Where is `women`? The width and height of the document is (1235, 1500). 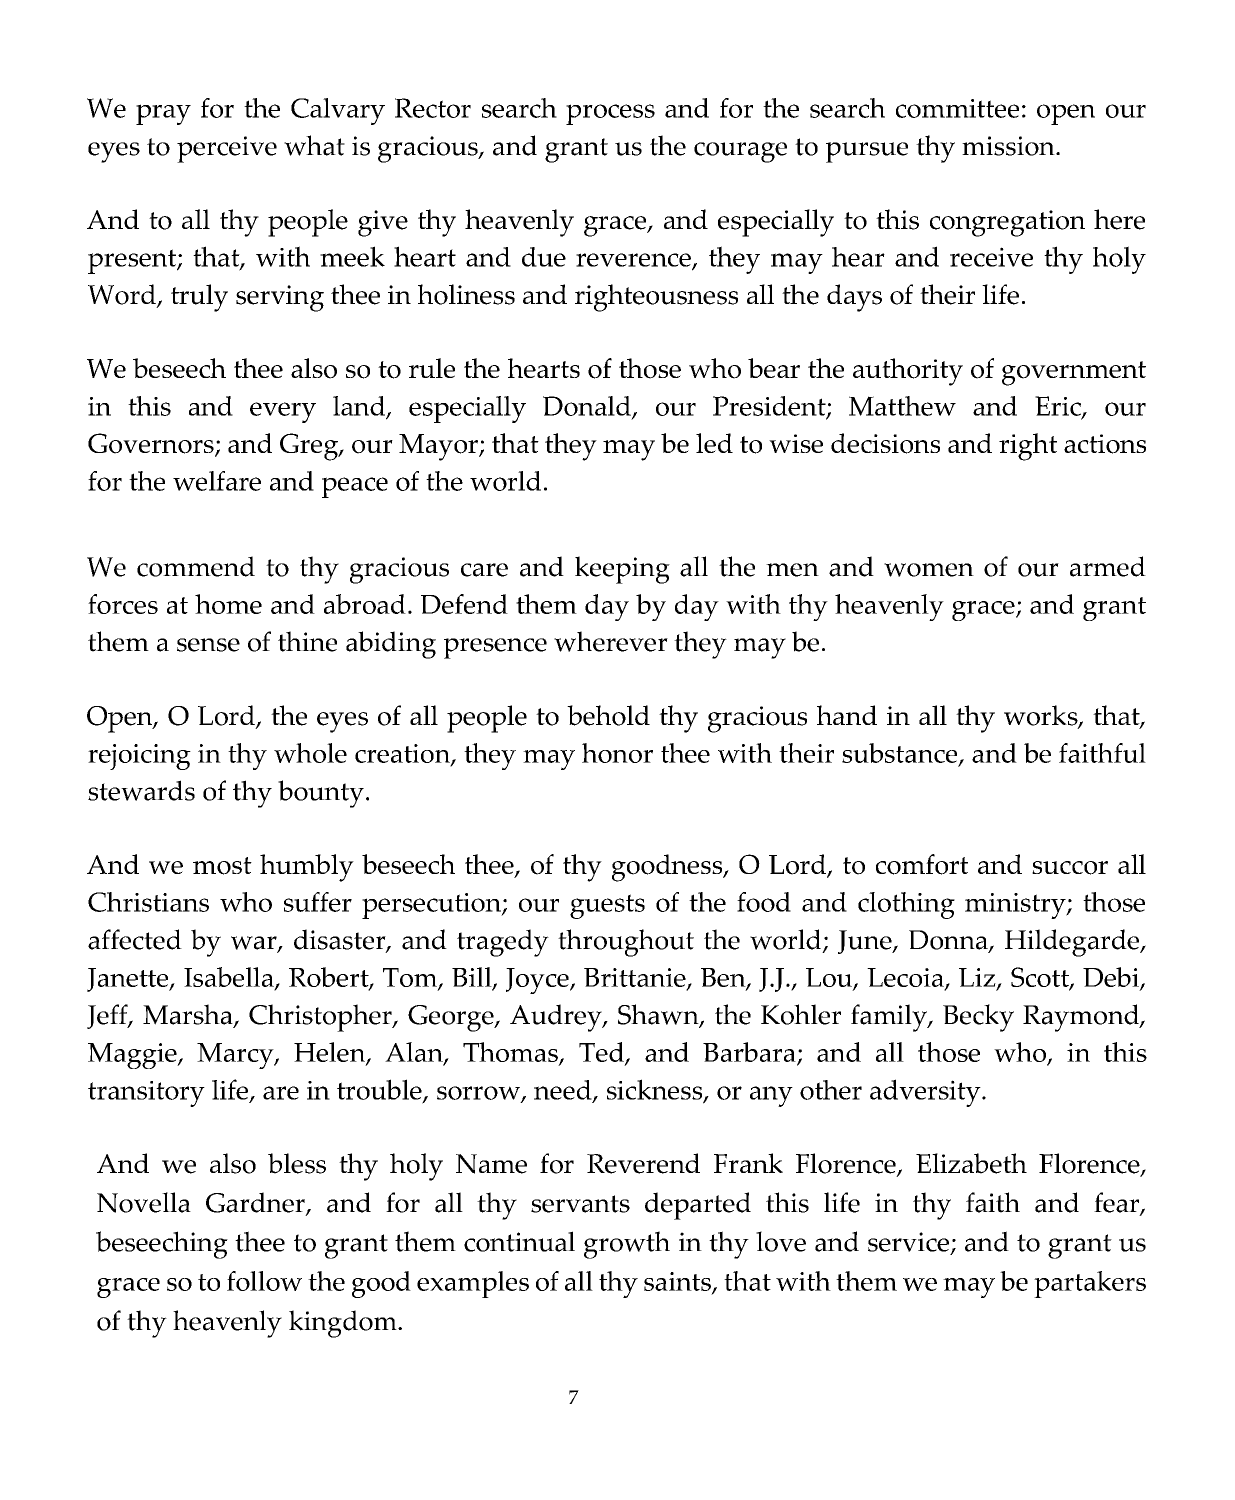
women is located at coordinates (929, 570).
